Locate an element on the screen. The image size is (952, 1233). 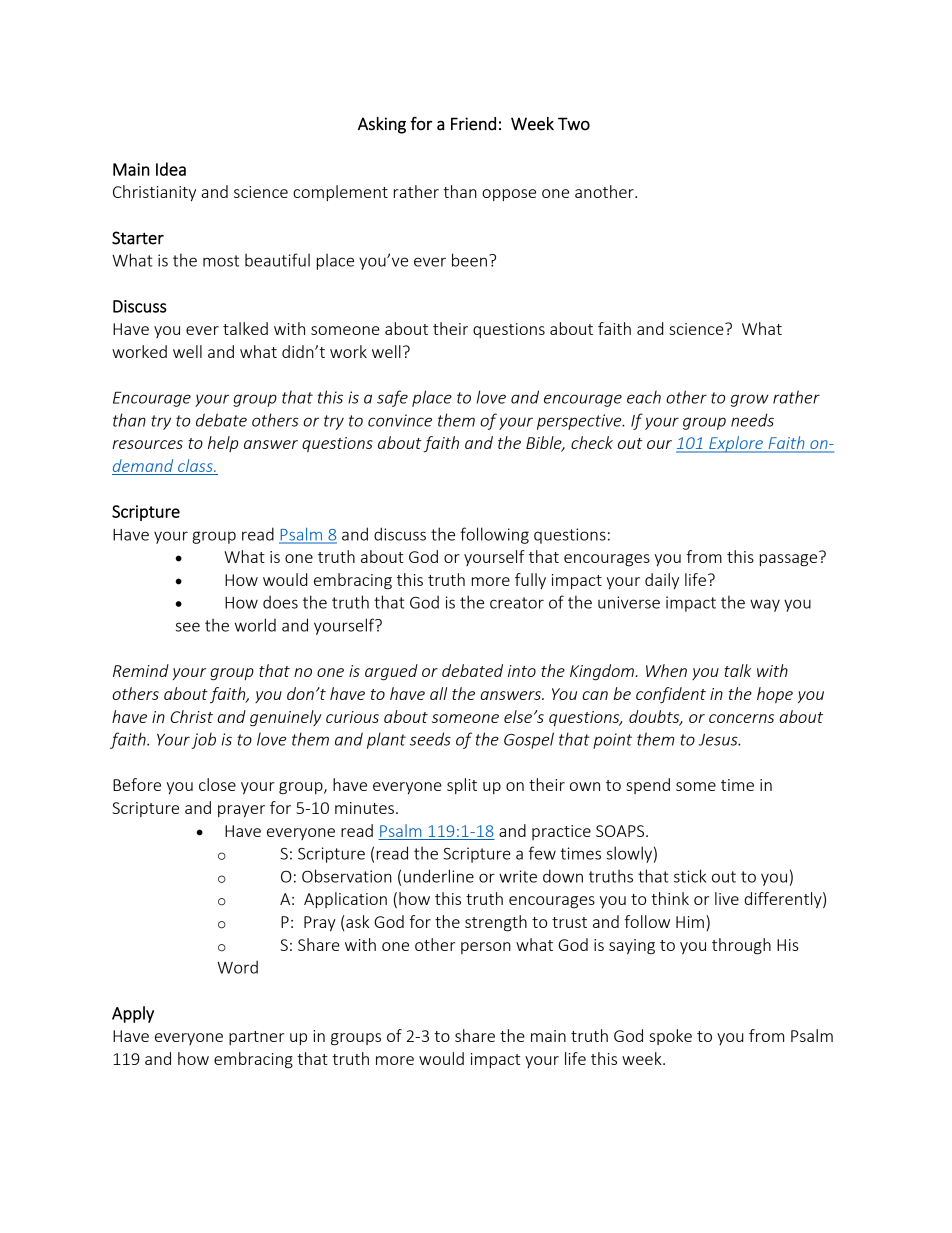
spoke is located at coordinates (670, 1037).
